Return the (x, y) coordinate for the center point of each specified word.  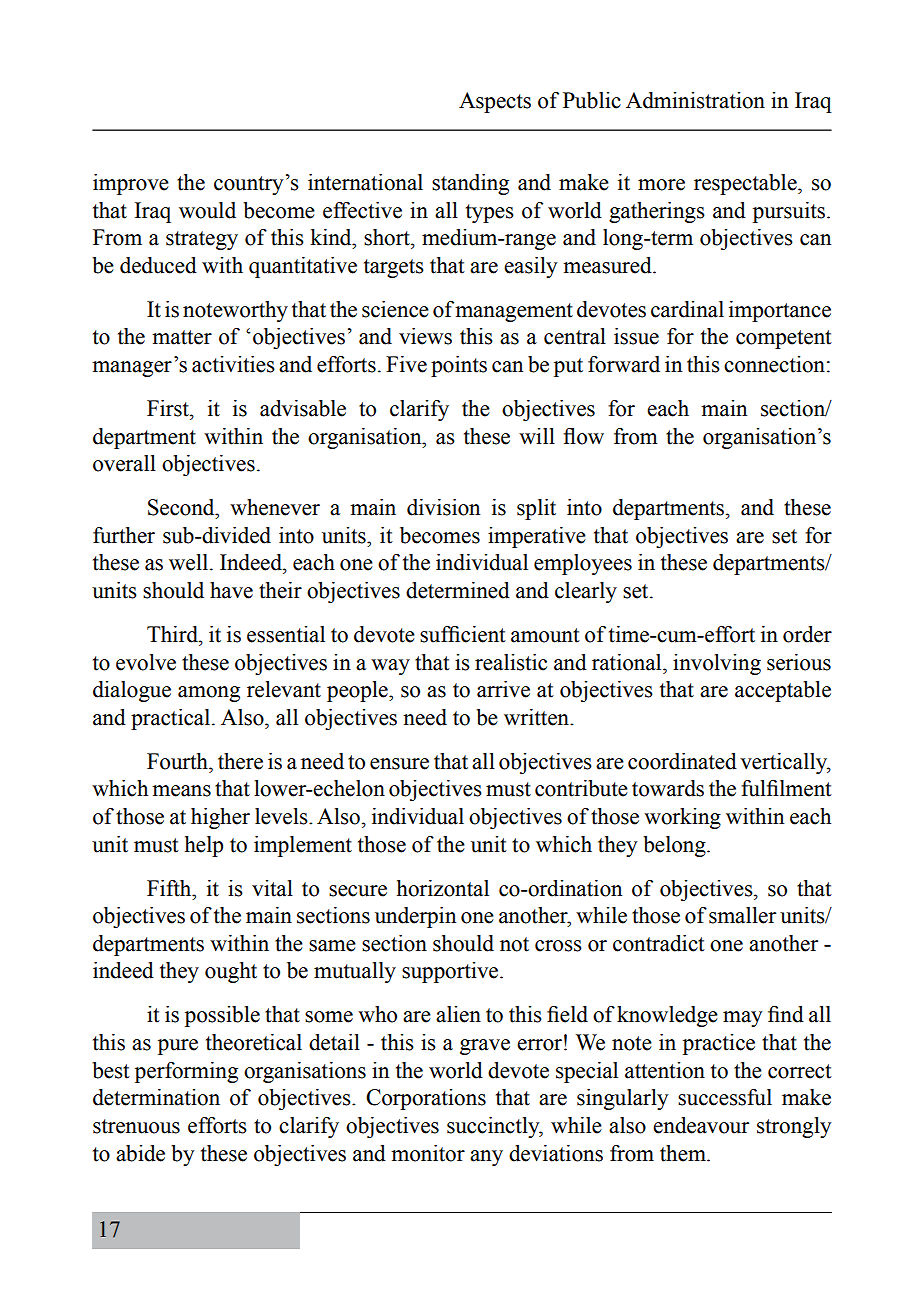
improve (131, 184)
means (181, 791)
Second (182, 507)
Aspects (495, 102)
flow (583, 436)
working (682, 818)
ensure (399, 764)
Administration (695, 100)
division (443, 507)
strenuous (136, 1126)
